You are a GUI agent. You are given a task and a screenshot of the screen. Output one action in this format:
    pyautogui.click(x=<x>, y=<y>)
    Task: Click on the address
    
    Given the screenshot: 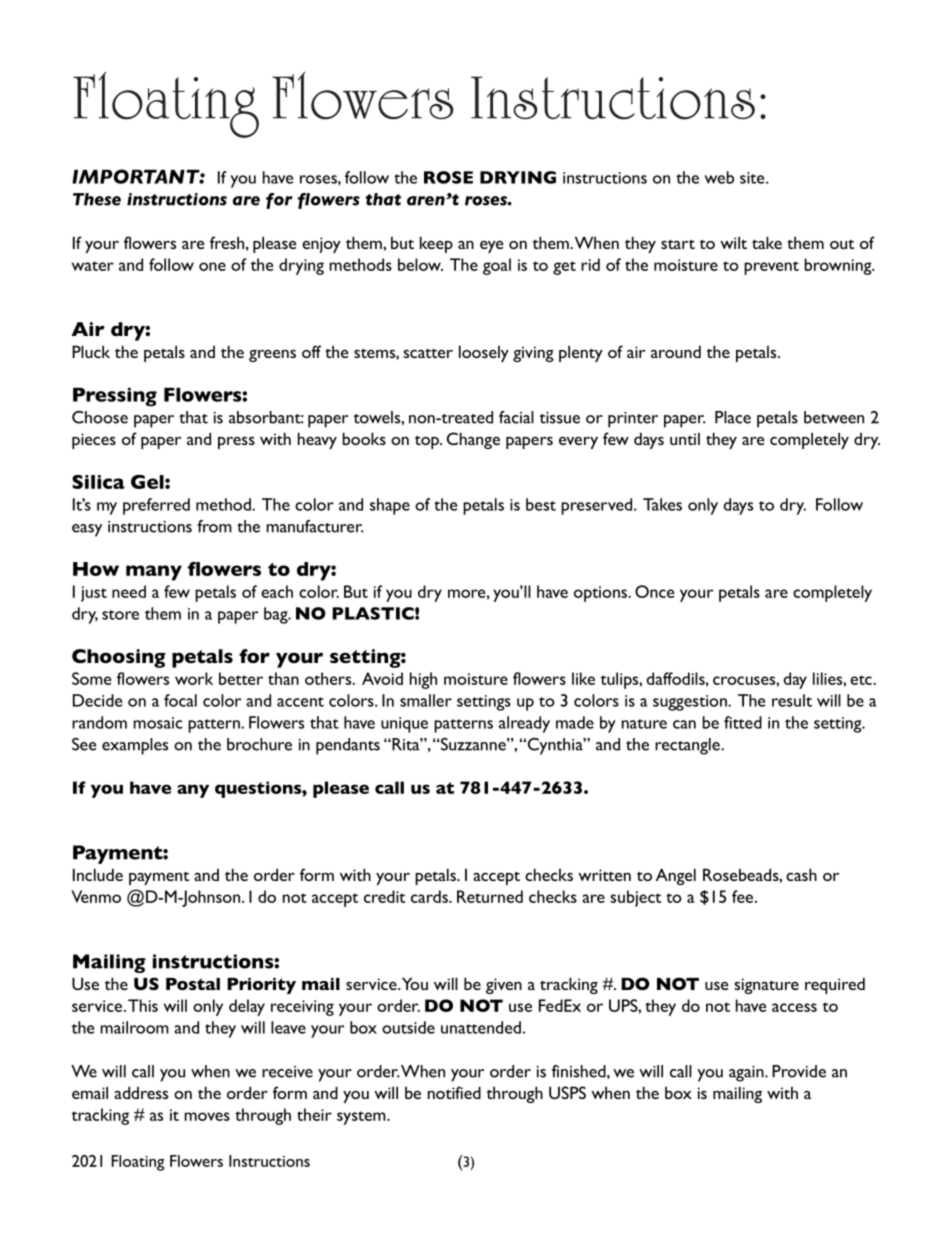 What is the action you would take?
    pyautogui.click(x=141, y=1092)
